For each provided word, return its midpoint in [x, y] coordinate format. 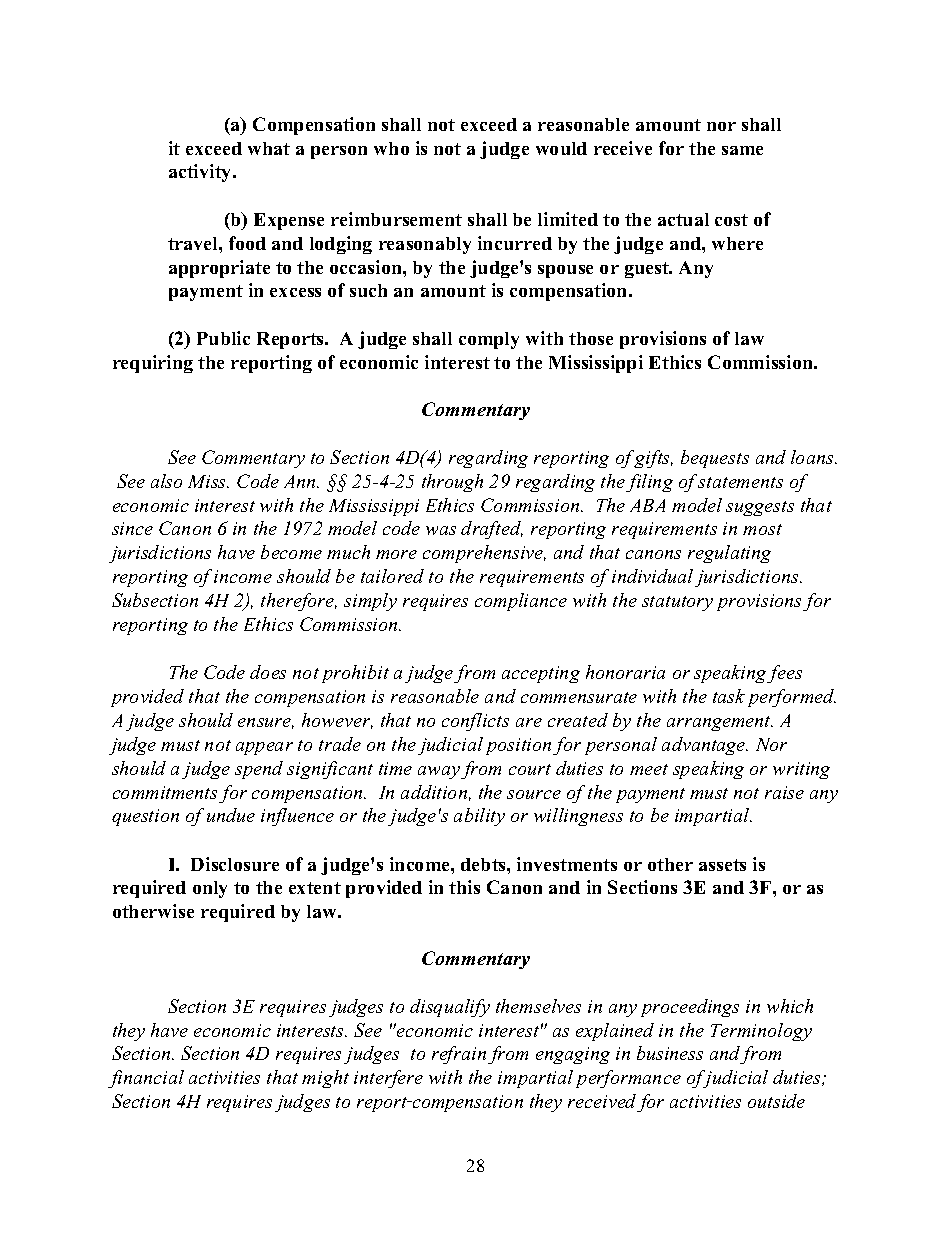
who [391, 148]
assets [722, 865]
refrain [459, 1055]
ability [479, 817]
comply [489, 340]
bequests [715, 459]
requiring [153, 364]
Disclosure [235, 864]
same [742, 150]
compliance [521, 602]
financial [146, 1079]
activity [201, 173]
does [268, 672]
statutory [677, 603]
